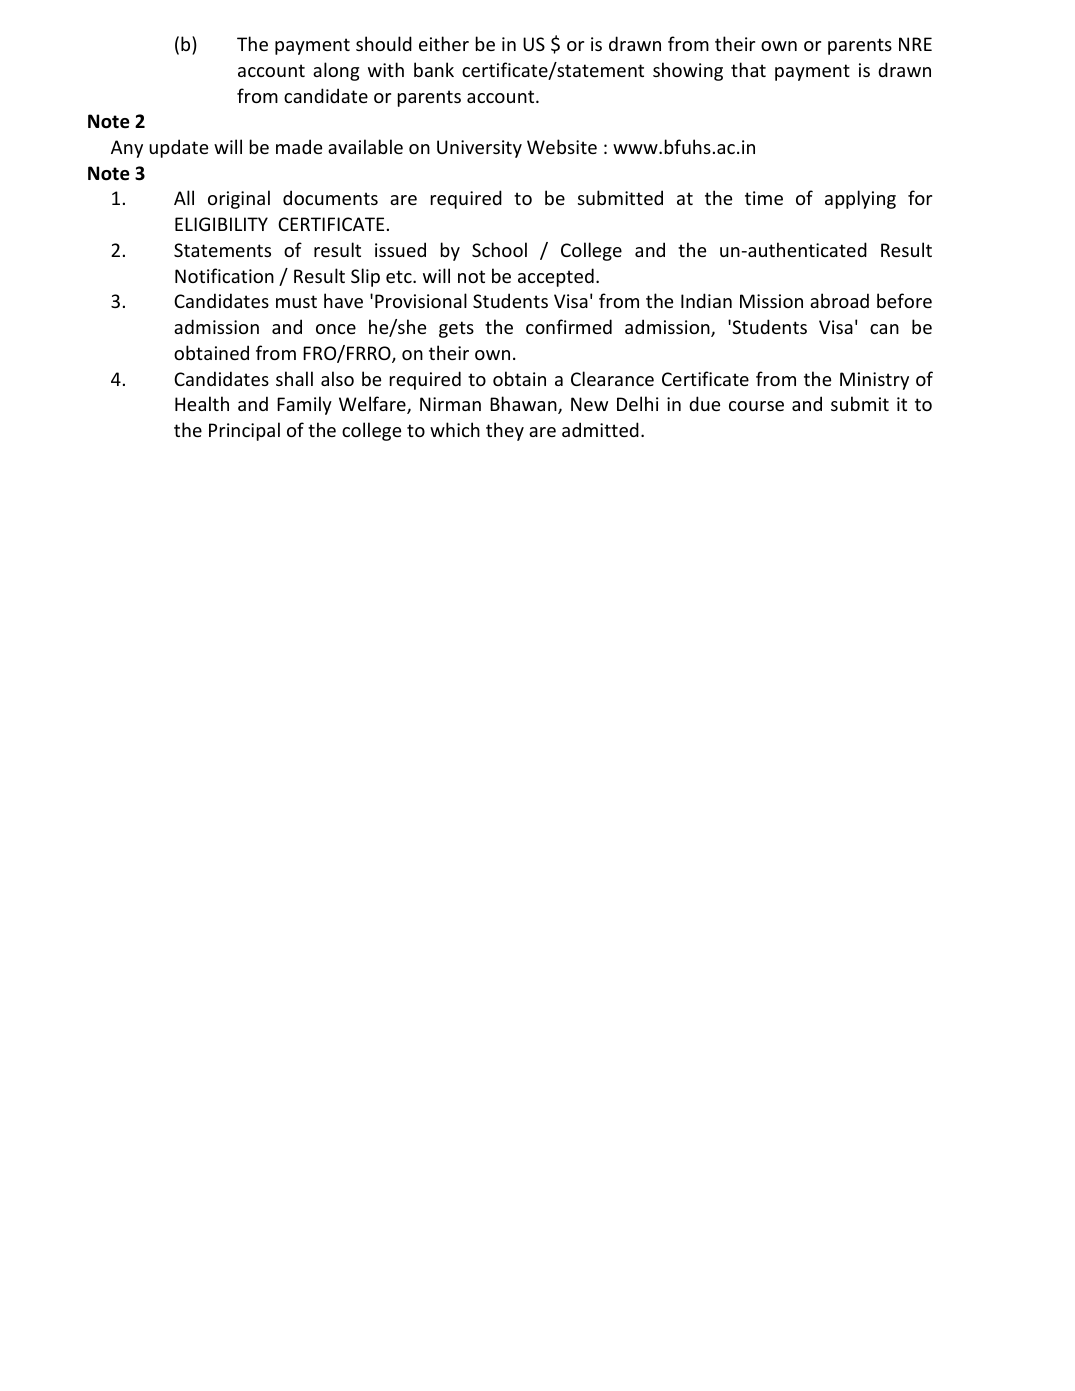 Image resolution: width=1075 pixels, height=1391 pixels. What do you see at coordinates (444, 43) in the screenshot?
I see `either` at bounding box center [444, 43].
